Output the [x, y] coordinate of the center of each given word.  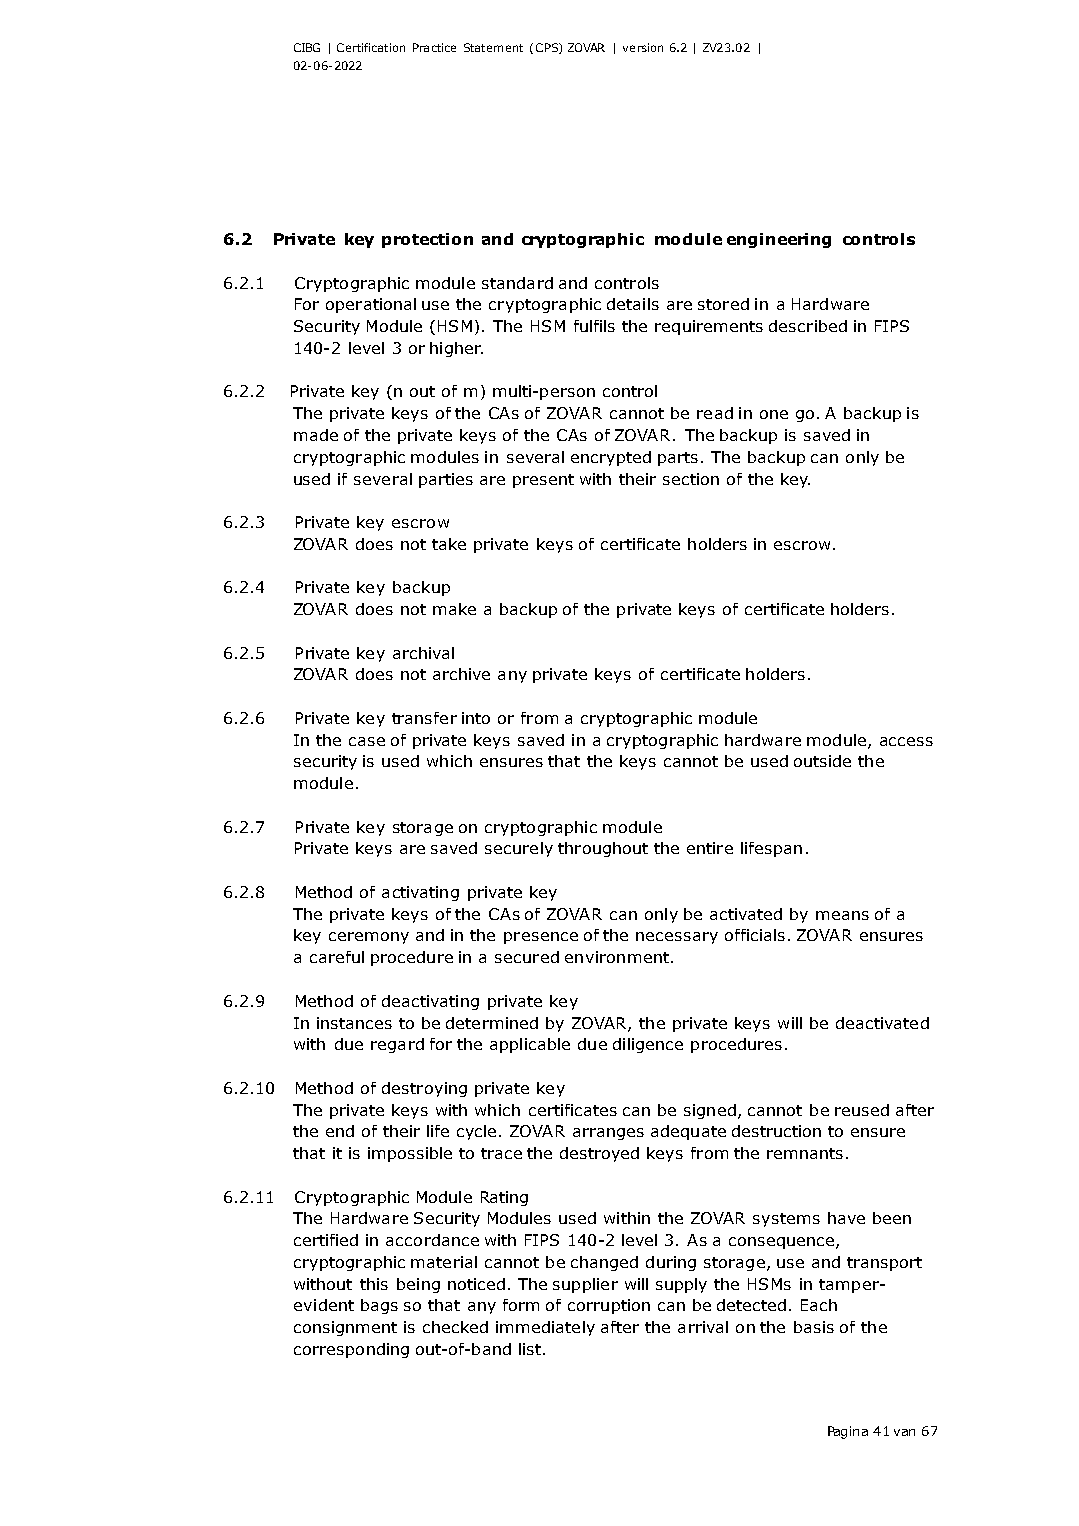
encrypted [611, 458]
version [643, 47]
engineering [779, 240]
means [842, 915]
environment [617, 957]
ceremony [369, 938]
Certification [371, 47]
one [774, 414]
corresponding [351, 1350]
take [449, 544]
